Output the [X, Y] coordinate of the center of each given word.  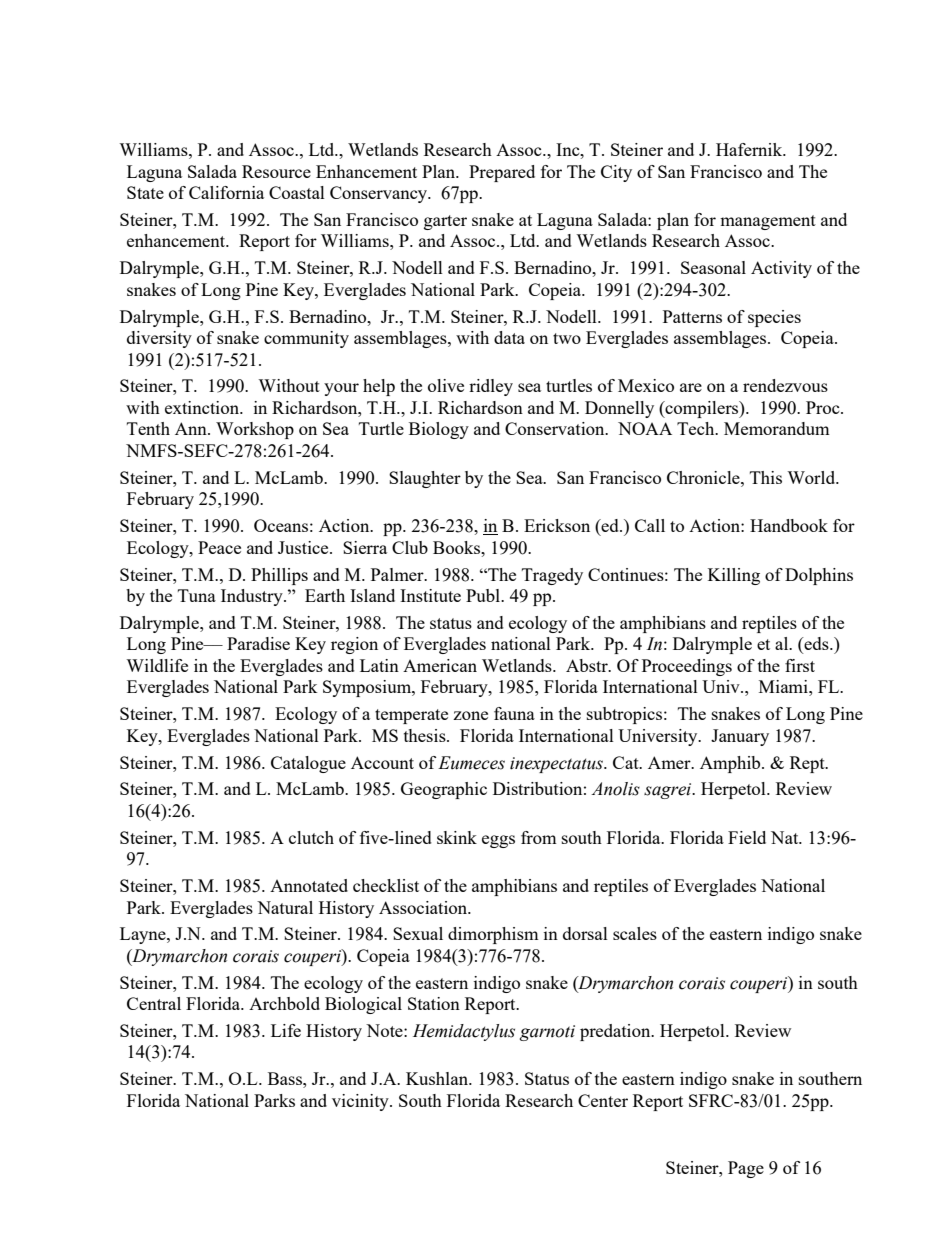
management [768, 222]
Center [603, 1100]
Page [746, 1169]
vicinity [361, 1102]
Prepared [502, 173]
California [226, 192]
